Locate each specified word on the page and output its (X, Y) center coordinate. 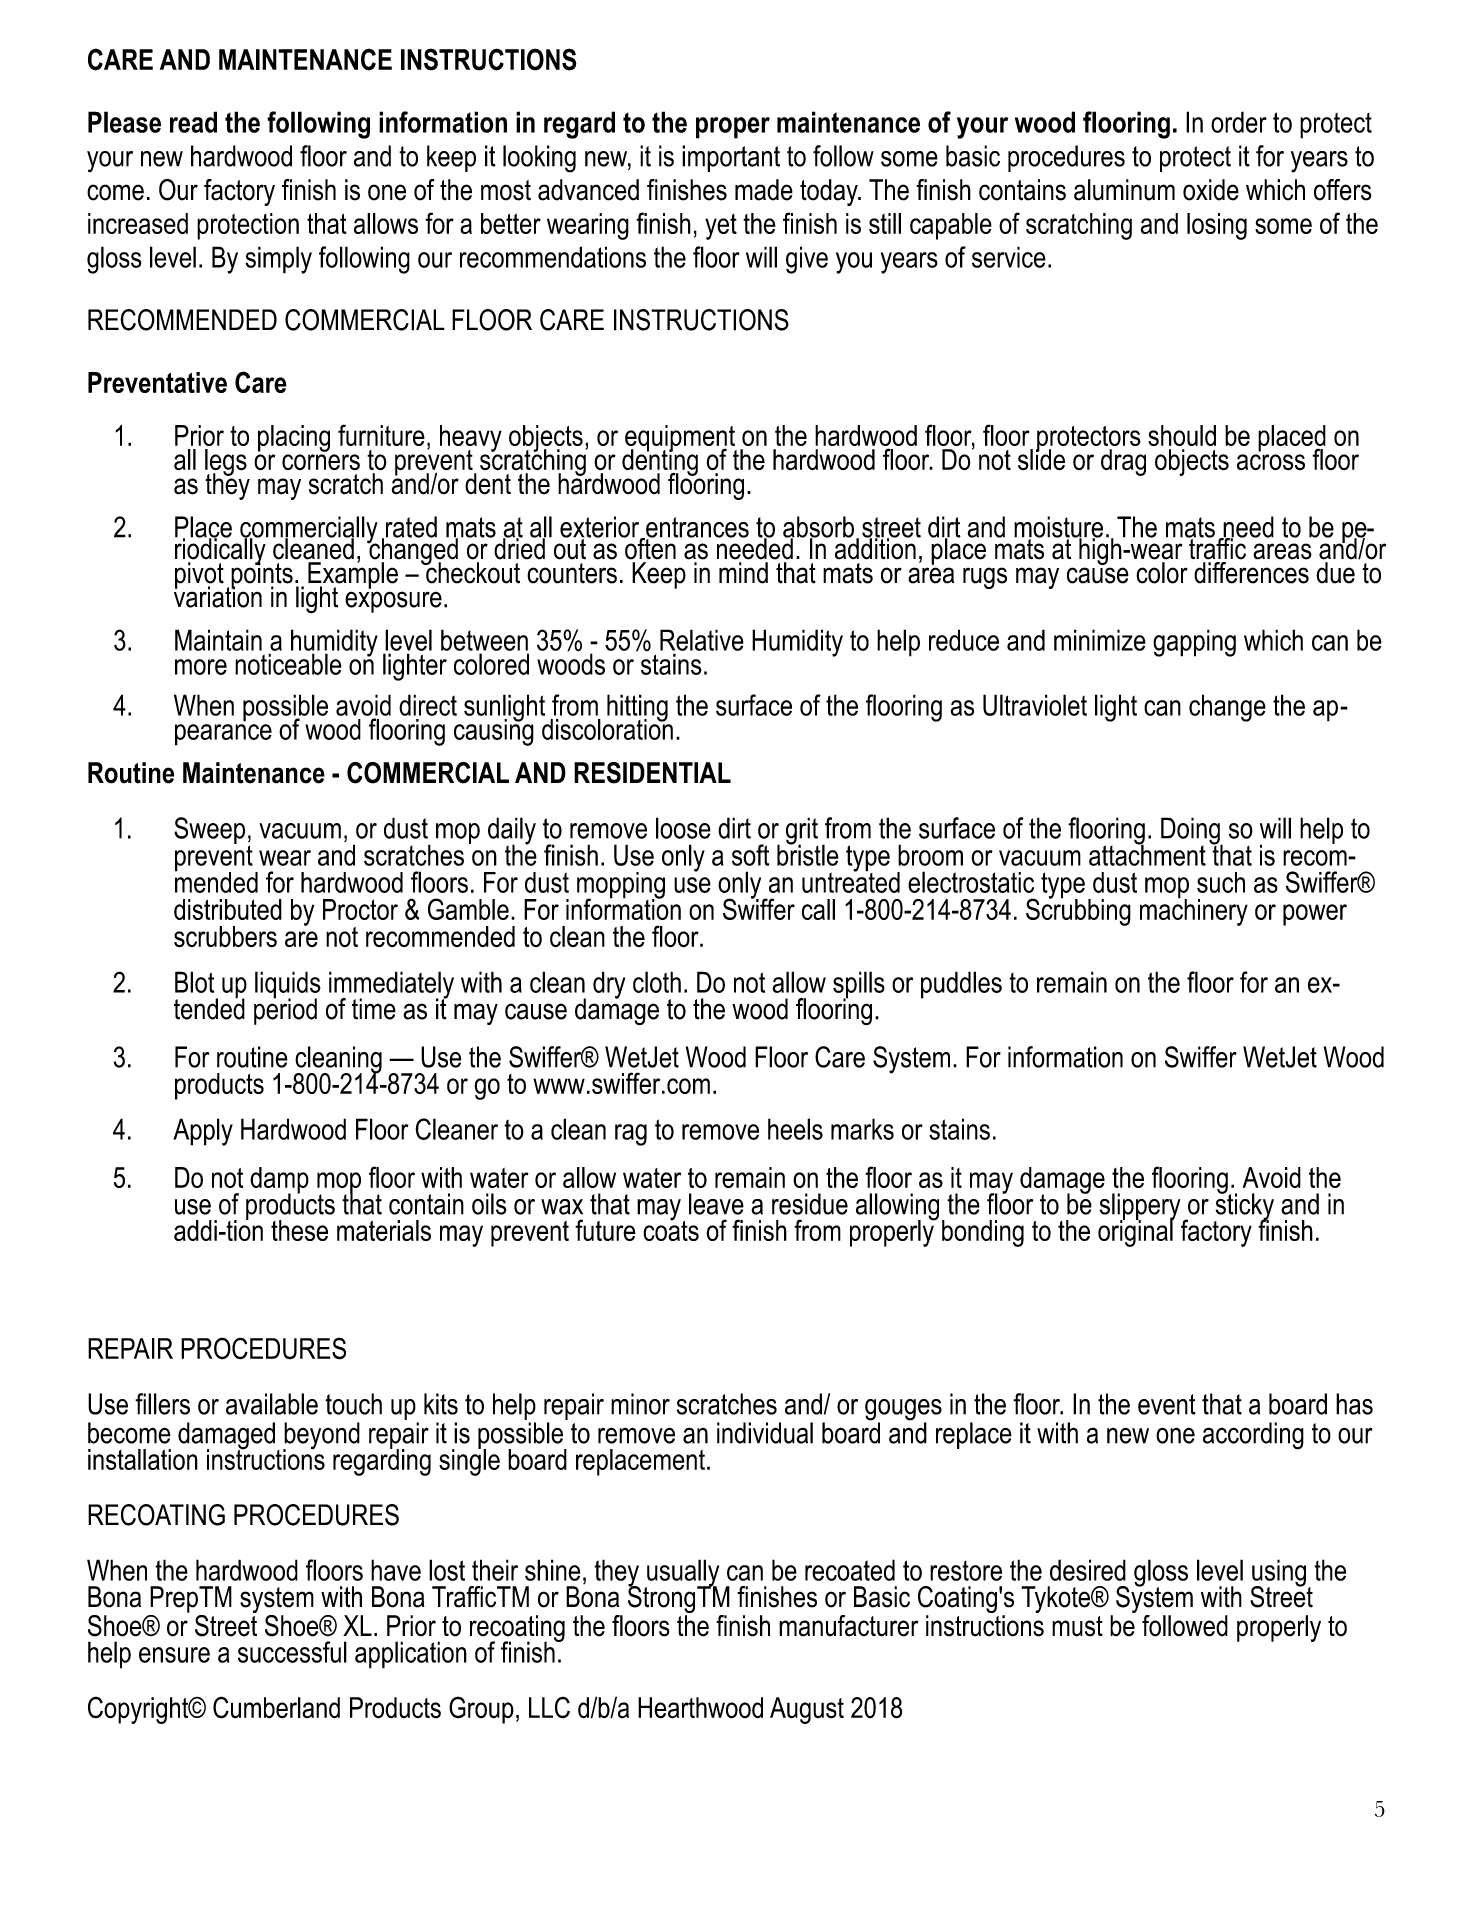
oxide (1211, 190)
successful (292, 1652)
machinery (1194, 911)
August (807, 1710)
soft (750, 855)
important (731, 158)
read (193, 122)
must (1077, 1626)
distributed (228, 909)
